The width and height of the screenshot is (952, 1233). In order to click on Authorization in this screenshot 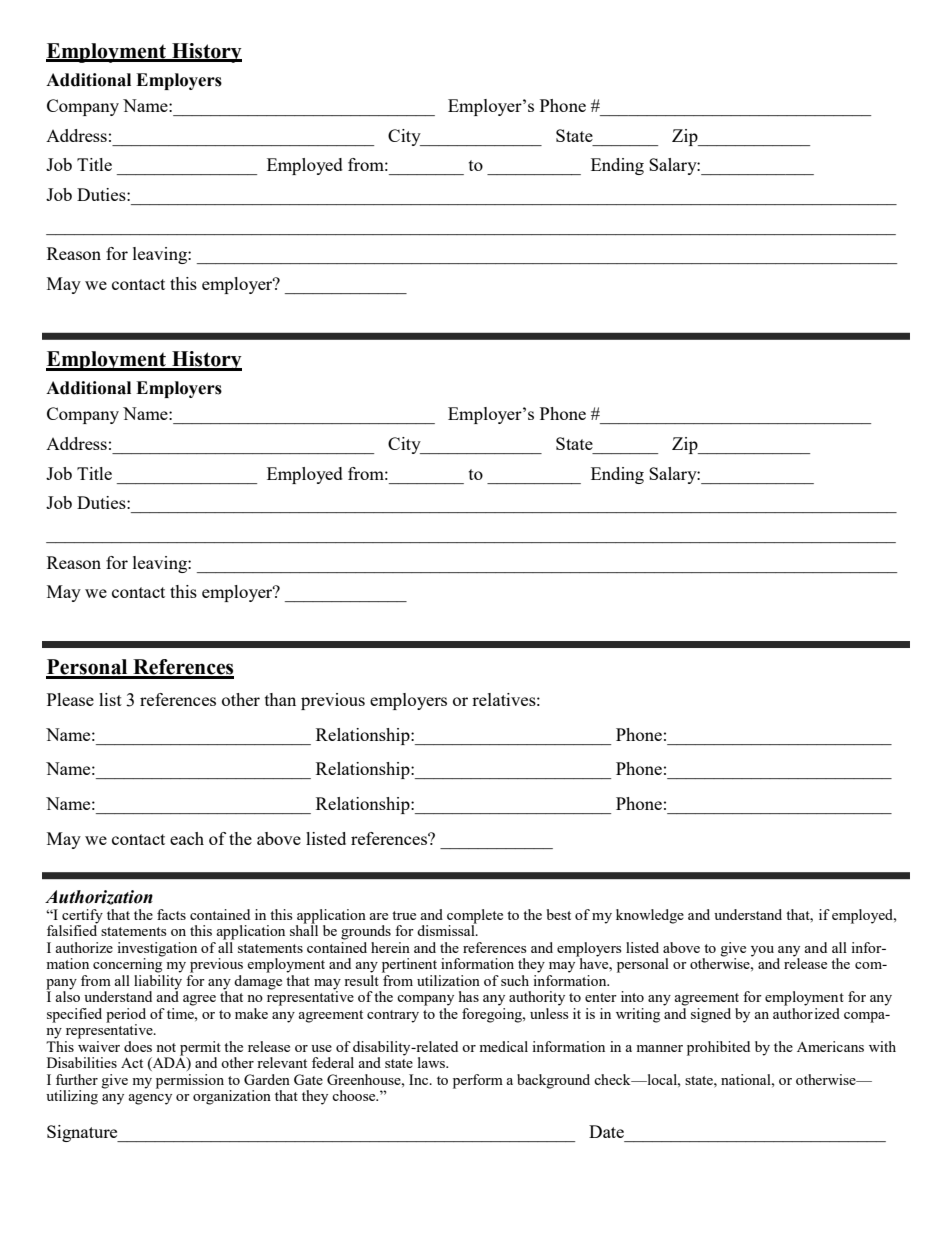, I will do `click(99, 897)`.
